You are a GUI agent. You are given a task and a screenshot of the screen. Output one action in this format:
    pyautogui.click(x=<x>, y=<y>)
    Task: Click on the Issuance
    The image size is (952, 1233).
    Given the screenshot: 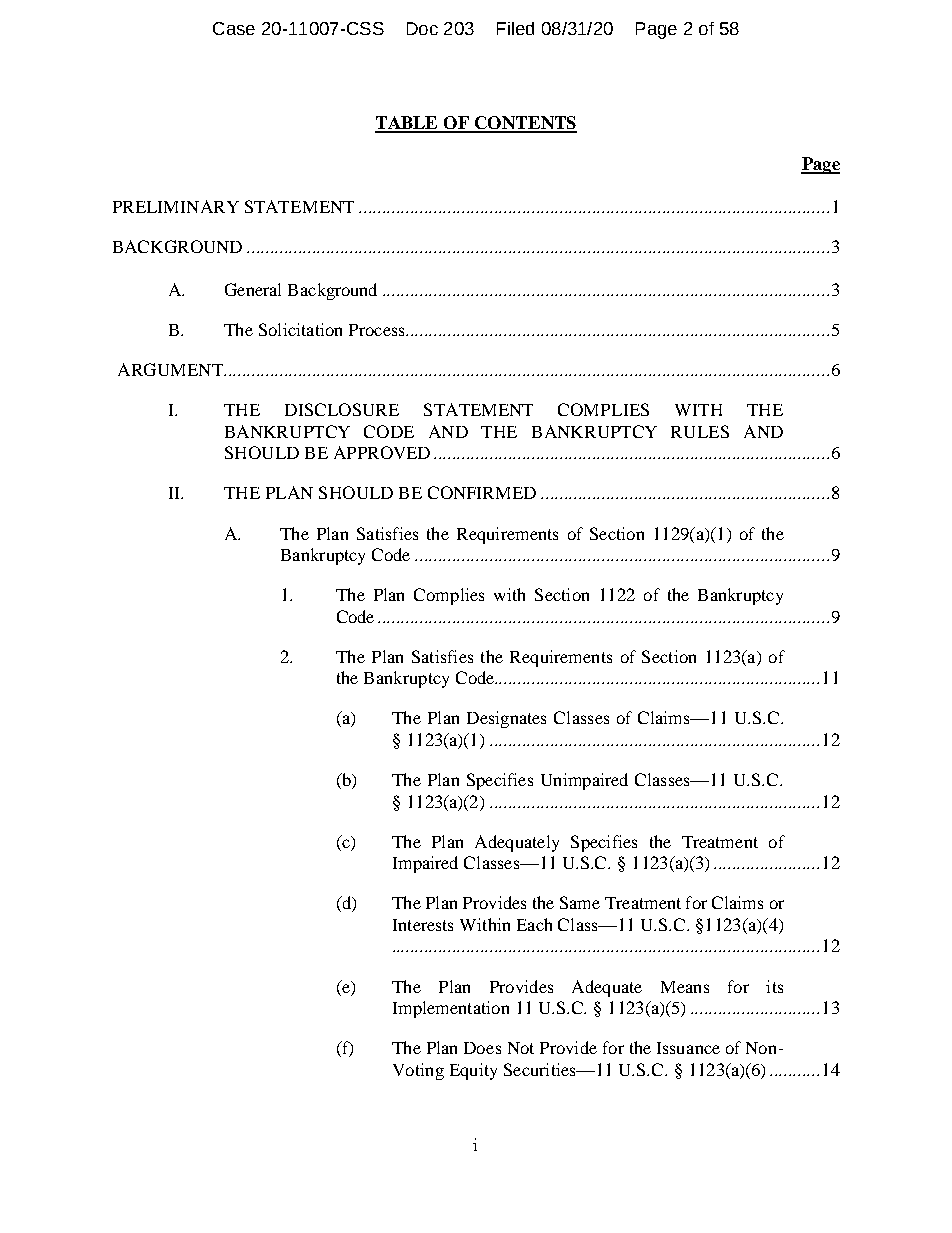 What is the action you would take?
    pyautogui.click(x=688, y=1048)
